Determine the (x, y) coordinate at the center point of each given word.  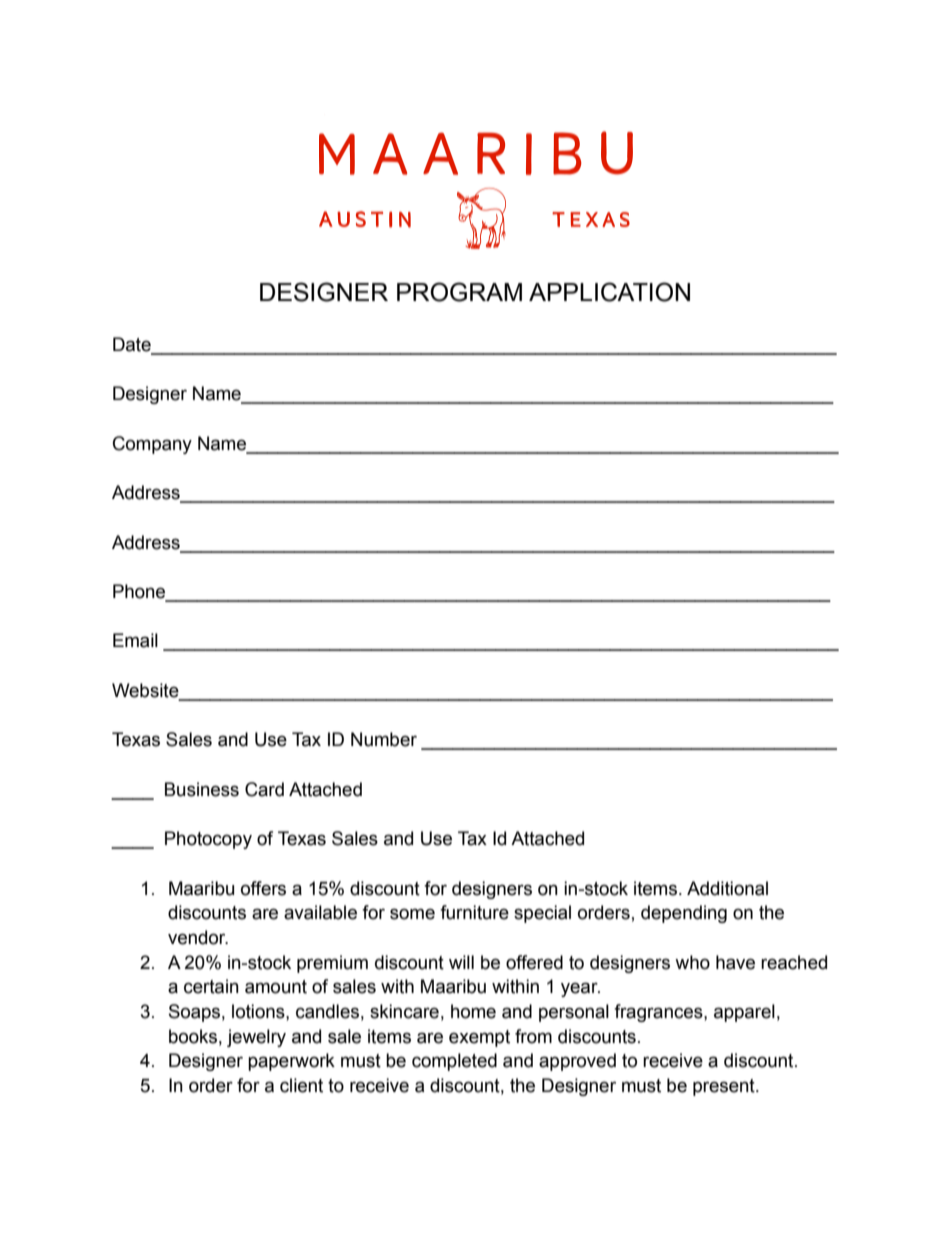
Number (384, 739)
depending (684, 914)
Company (152, 445)
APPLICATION (609, 292)
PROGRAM (459, 292)
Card (264, 789)
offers (263, 888)
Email (135, 640)
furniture (474, 912)
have (735, 962)
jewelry (256, 1038)
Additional (727, 888)
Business (202, 789)
